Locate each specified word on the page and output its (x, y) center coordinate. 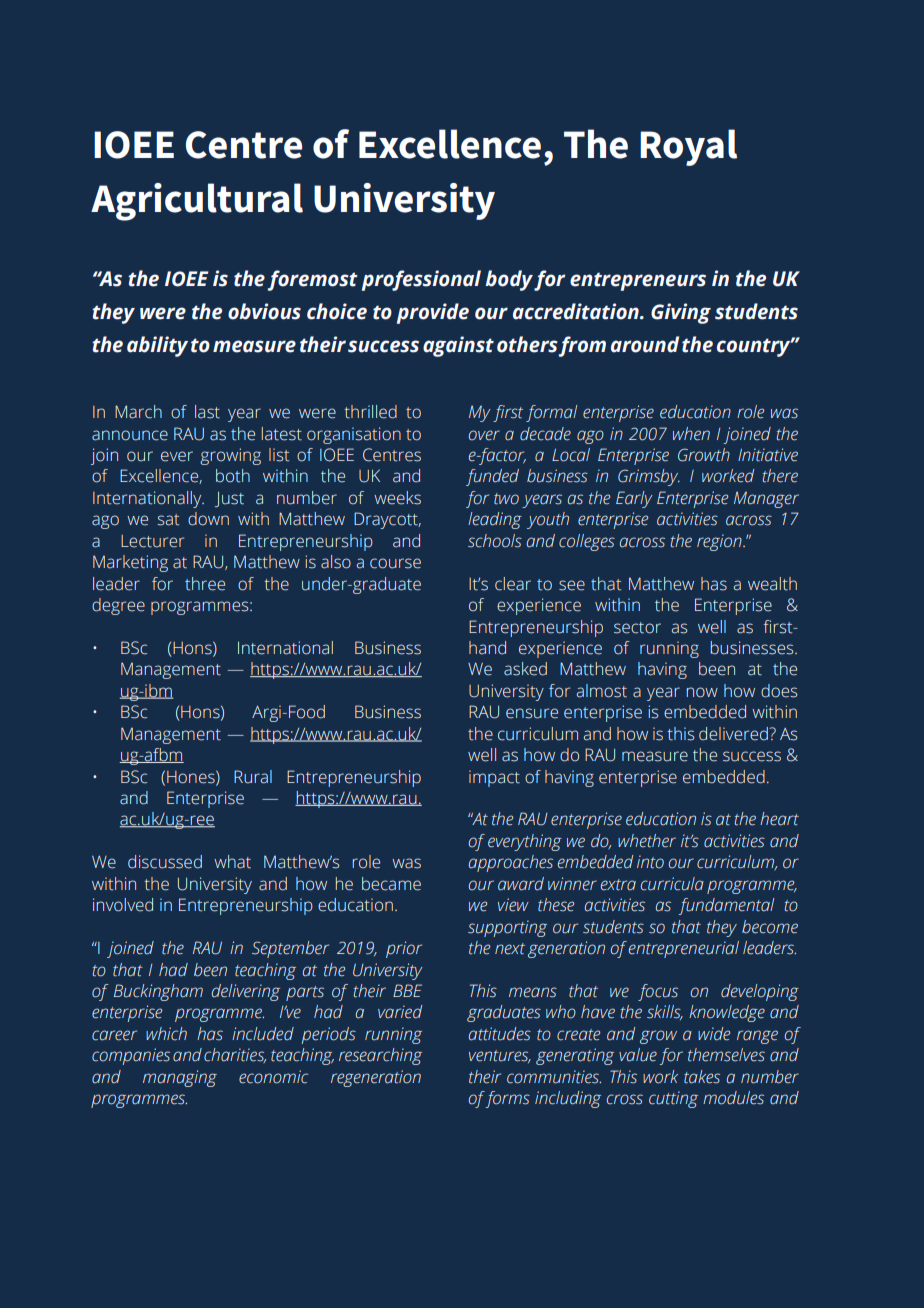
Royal (688, 147)
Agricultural (197, 202)
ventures (500, 1056)
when (691, 434)
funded (492, 477)
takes (702, 1077)
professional (421, 280)
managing (180, 1078)
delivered (734, 734)
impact (494, 778)
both (233, 476)
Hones (192, 778)
